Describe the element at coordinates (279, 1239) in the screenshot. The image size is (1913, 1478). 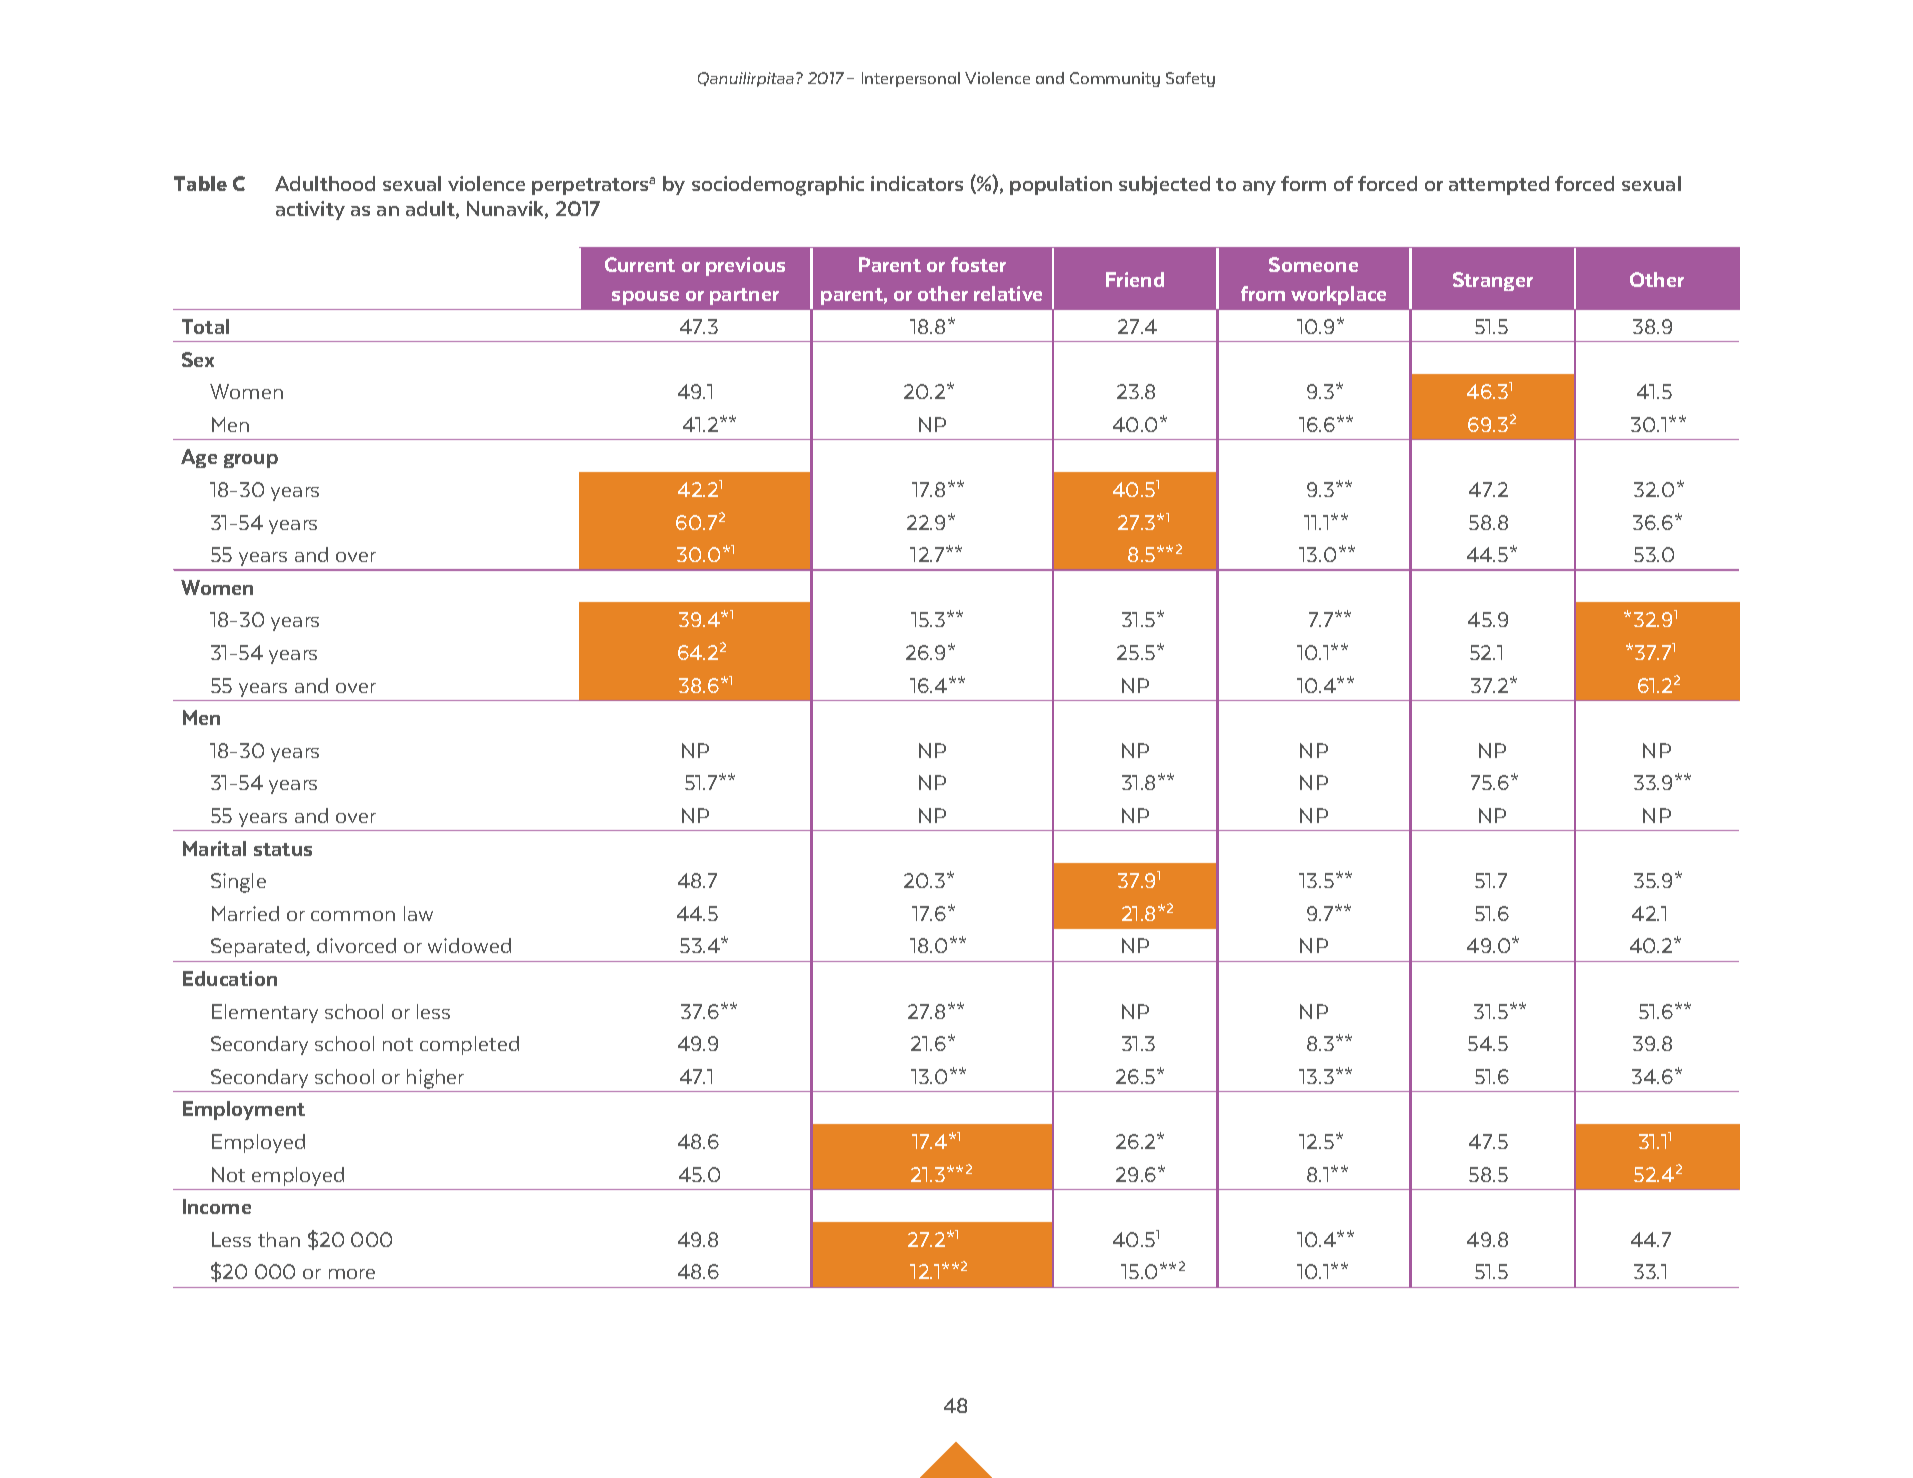
I see `than` at that location.
